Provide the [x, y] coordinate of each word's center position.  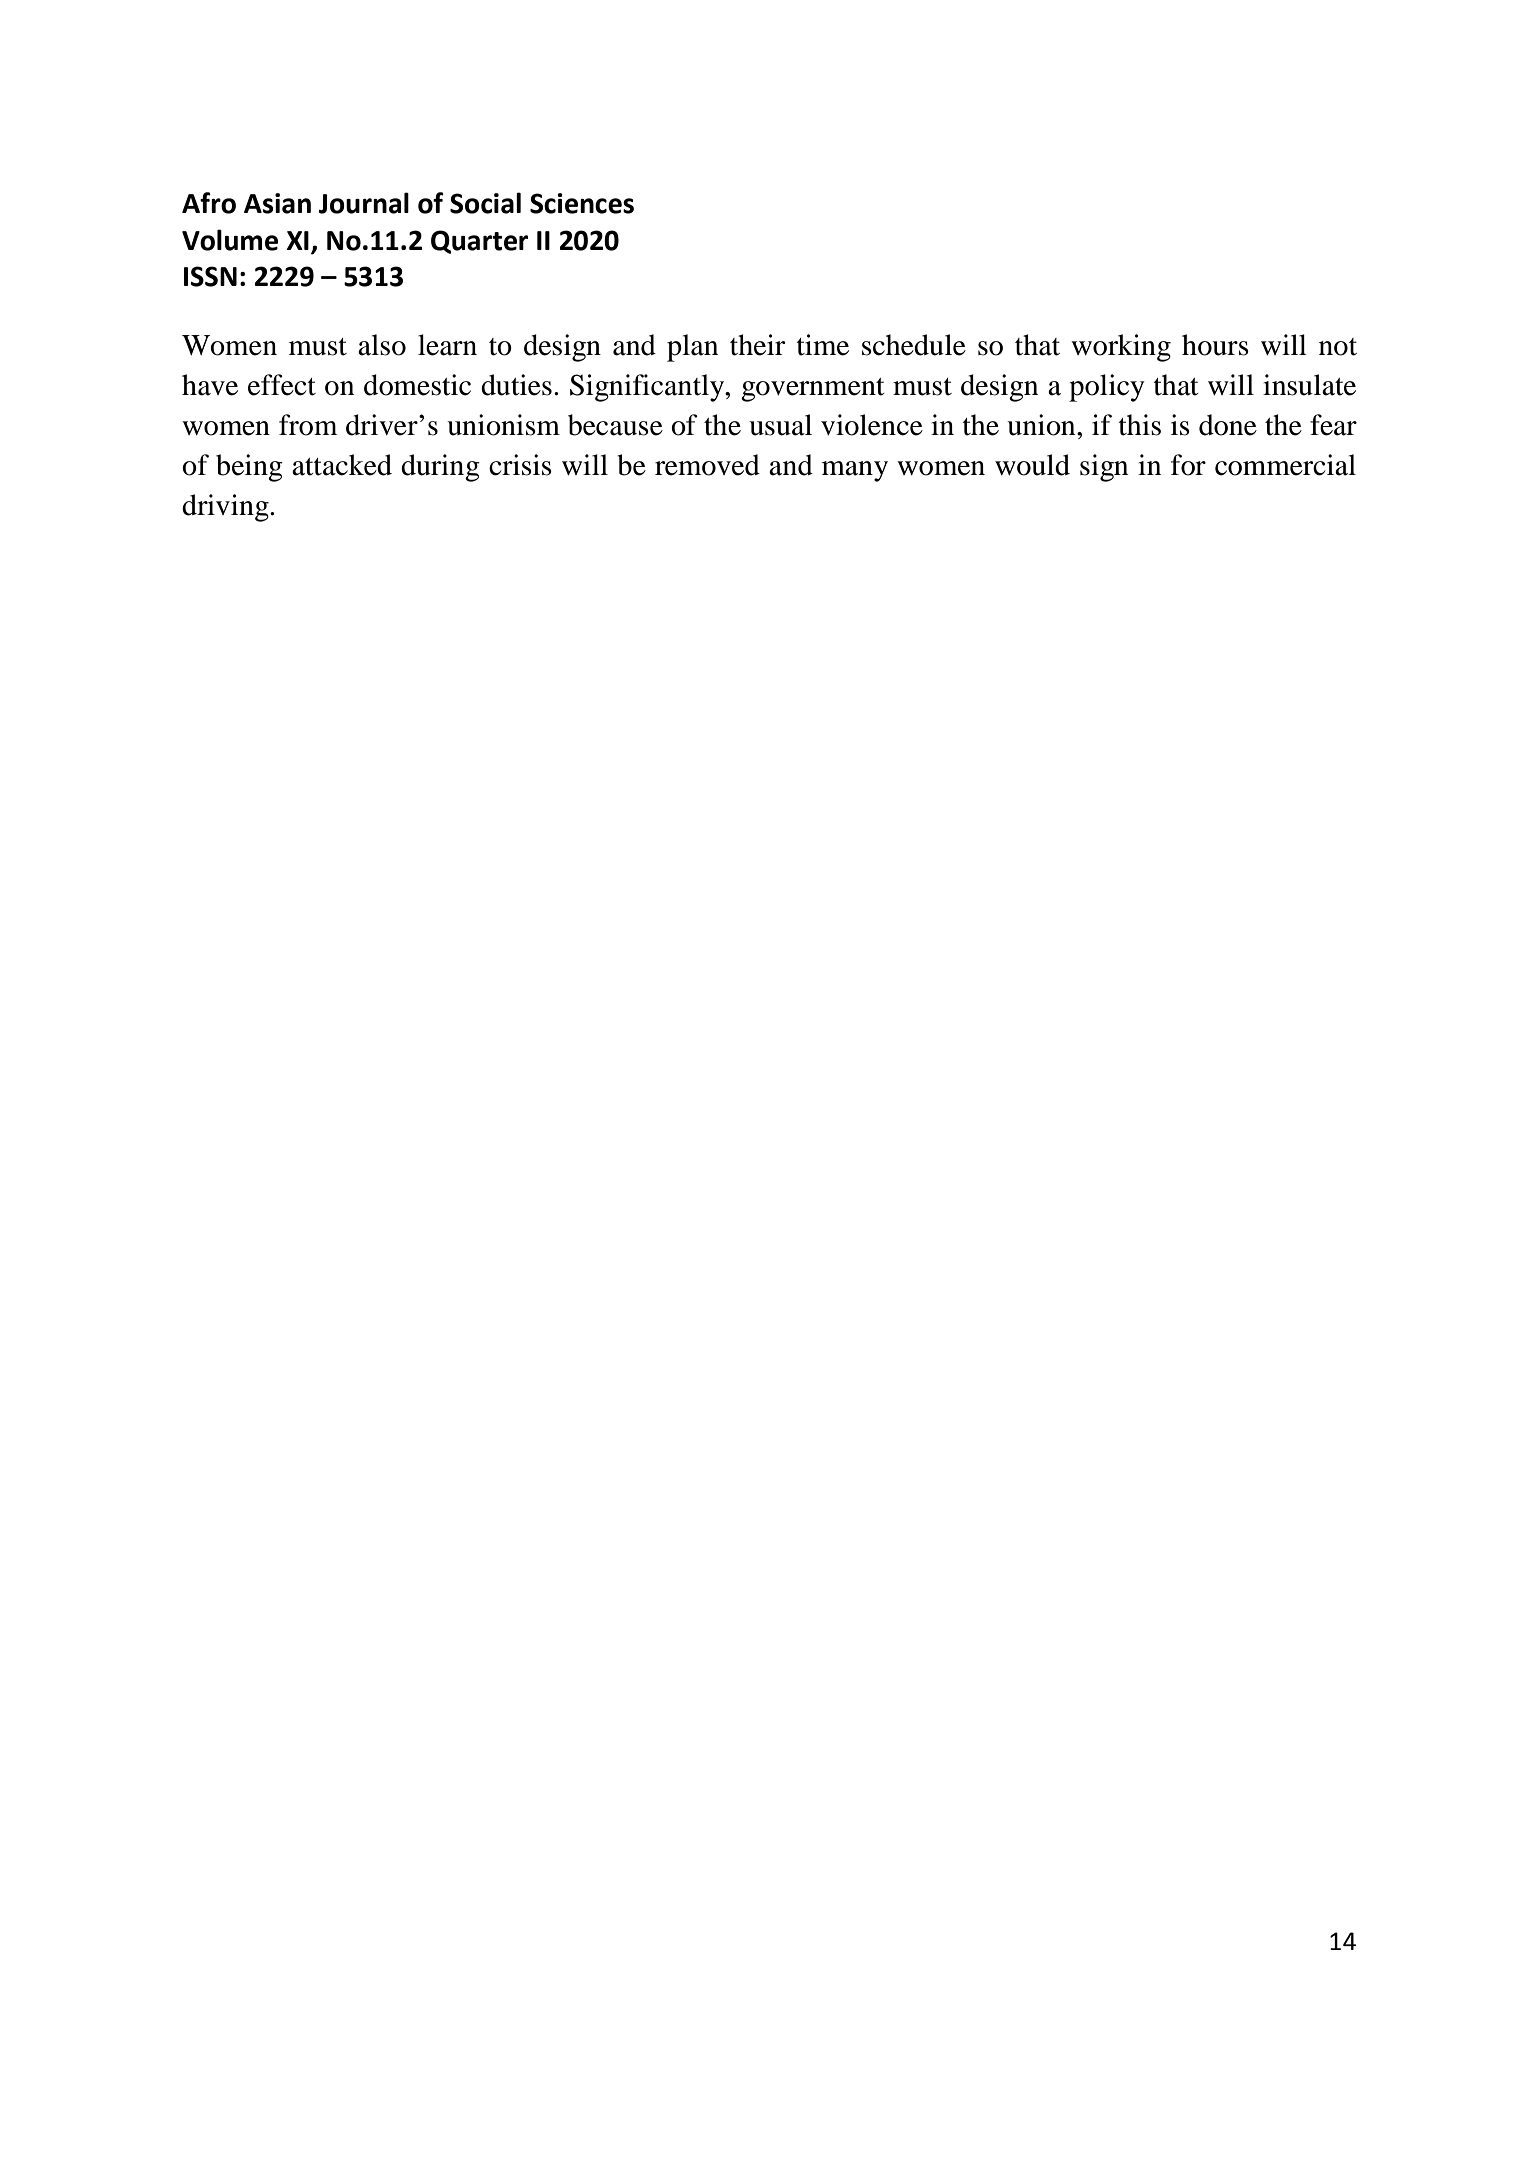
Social [485, 203]
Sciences [582, 203]
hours [1215, 345]
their [757, 345]
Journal [364, 203]
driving [226, 508]
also [382, 345]
